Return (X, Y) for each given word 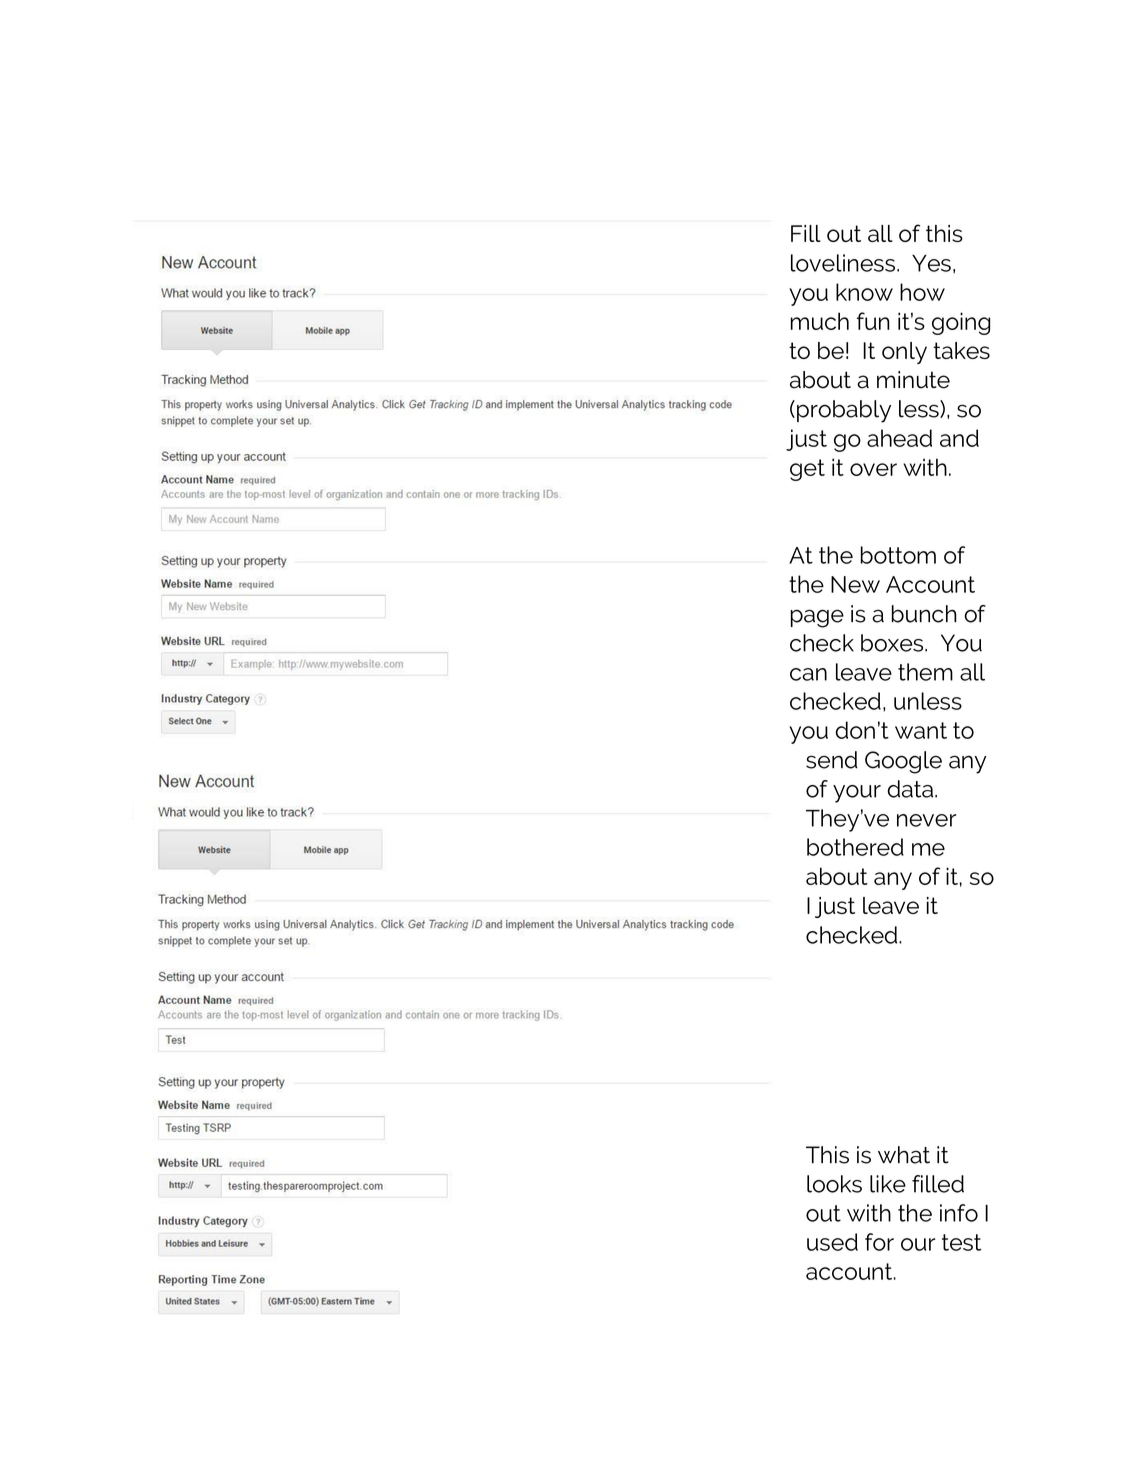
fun (873, 321)
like (888, 1184)
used (832, 1242)
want (921, 730)
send (832, 760)
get (807, 470)
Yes (931, 263)
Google (903, 762)
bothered (855, 847)
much (820, 321)
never (926, 820)
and (959, 438)
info (959, 1213)
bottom (898, 555)
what (904, 1155)
